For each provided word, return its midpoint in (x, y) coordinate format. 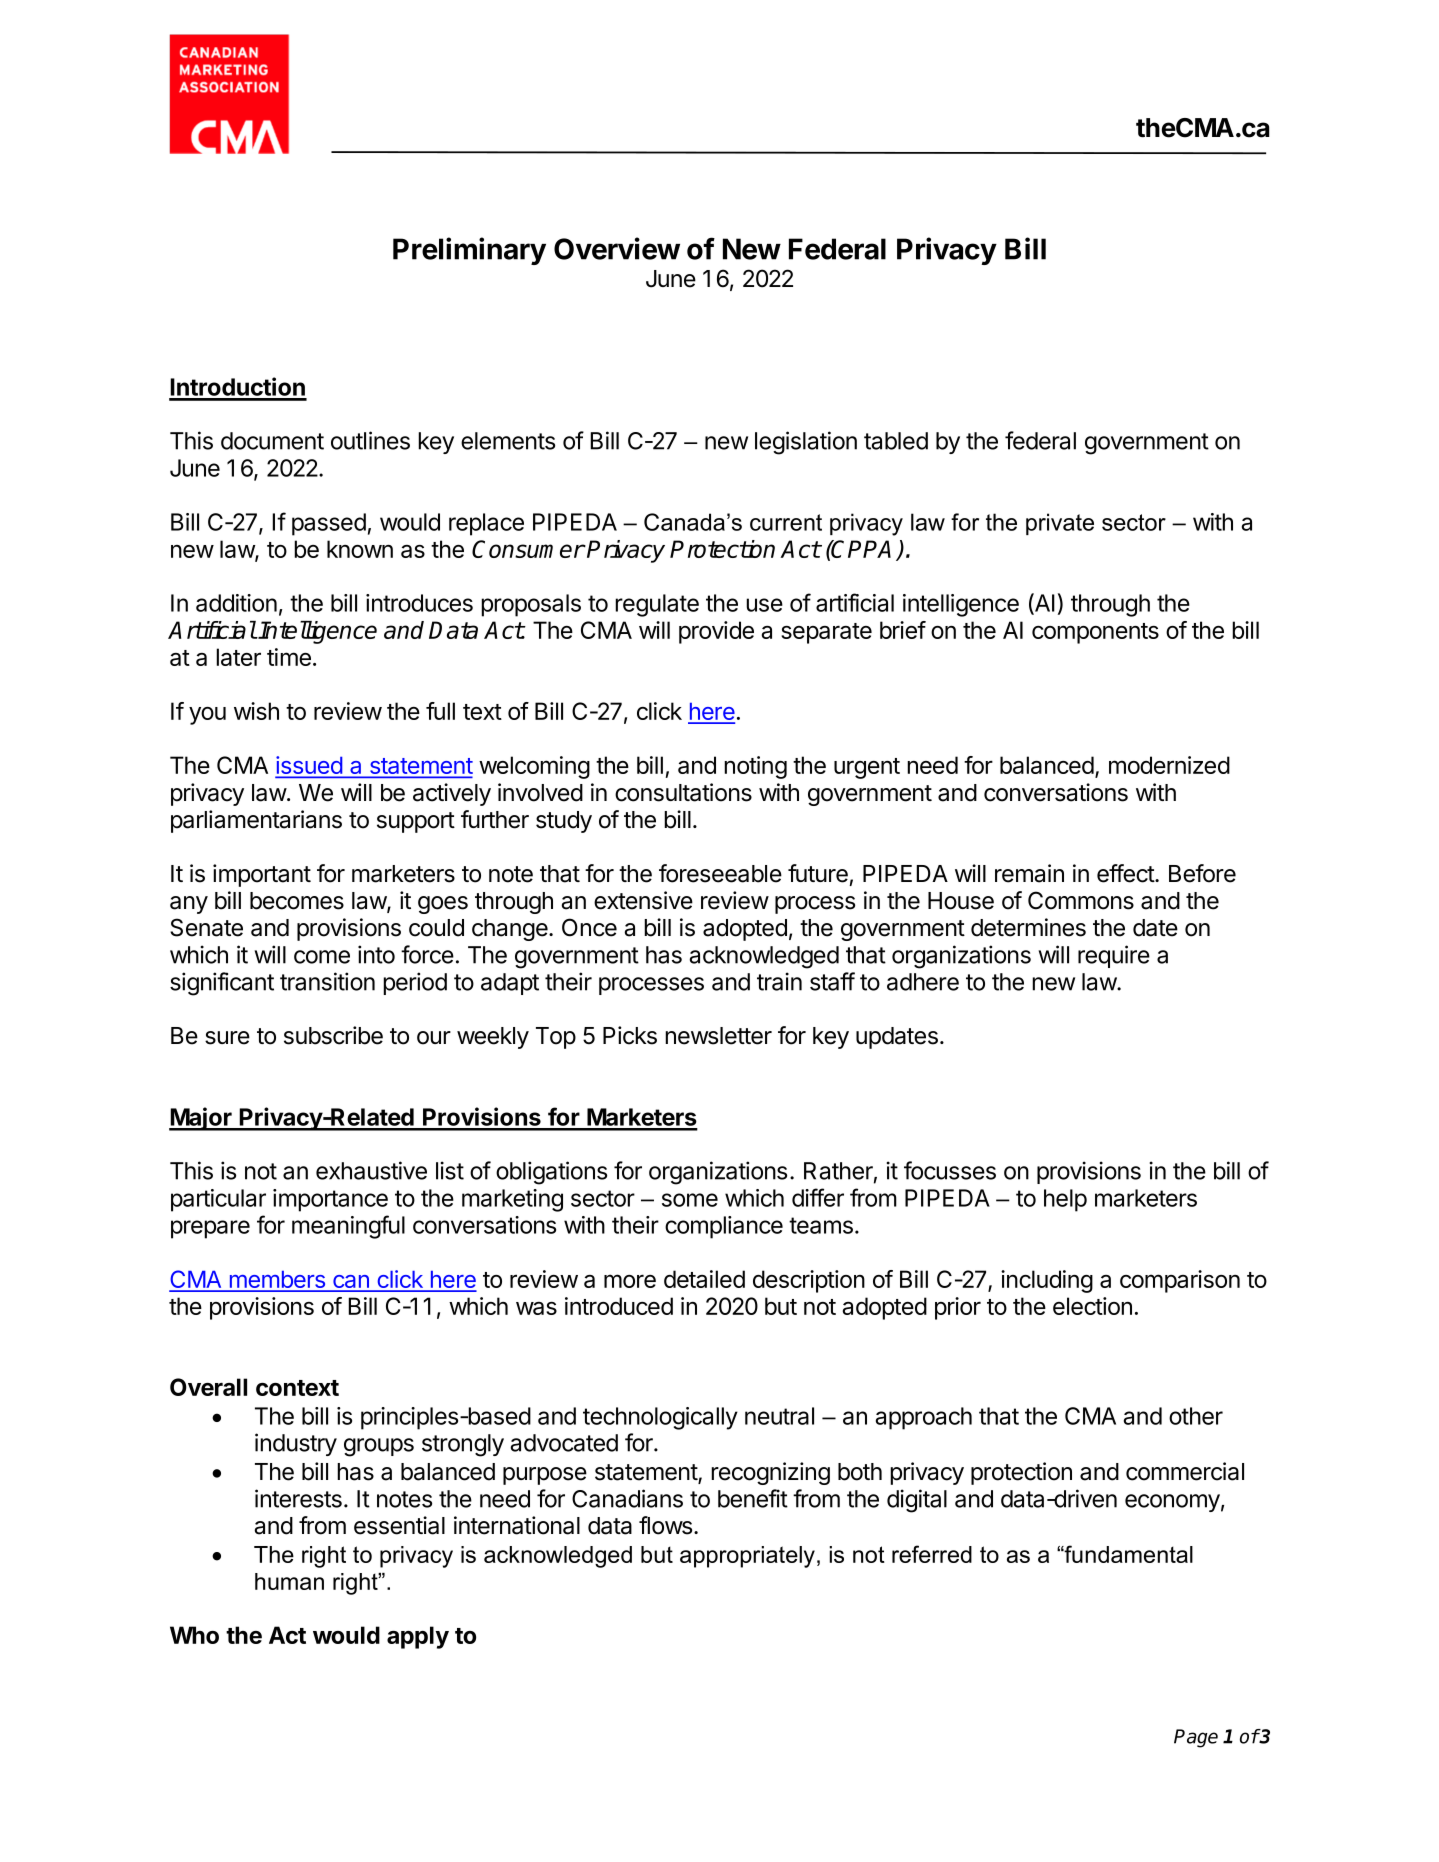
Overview (617, 248)
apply (418, 1637)
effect (1126, 873)
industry (296, 1444)
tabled (896, 441)
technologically (660, 1418)
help (1065, 1200)
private (1060, 524)
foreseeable (720, 873)
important (262, 875)
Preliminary (469, 251)
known (360, 549)
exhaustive (371, 1170)
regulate (657, 605)
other (1196, 1416)
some (690, 1200)
